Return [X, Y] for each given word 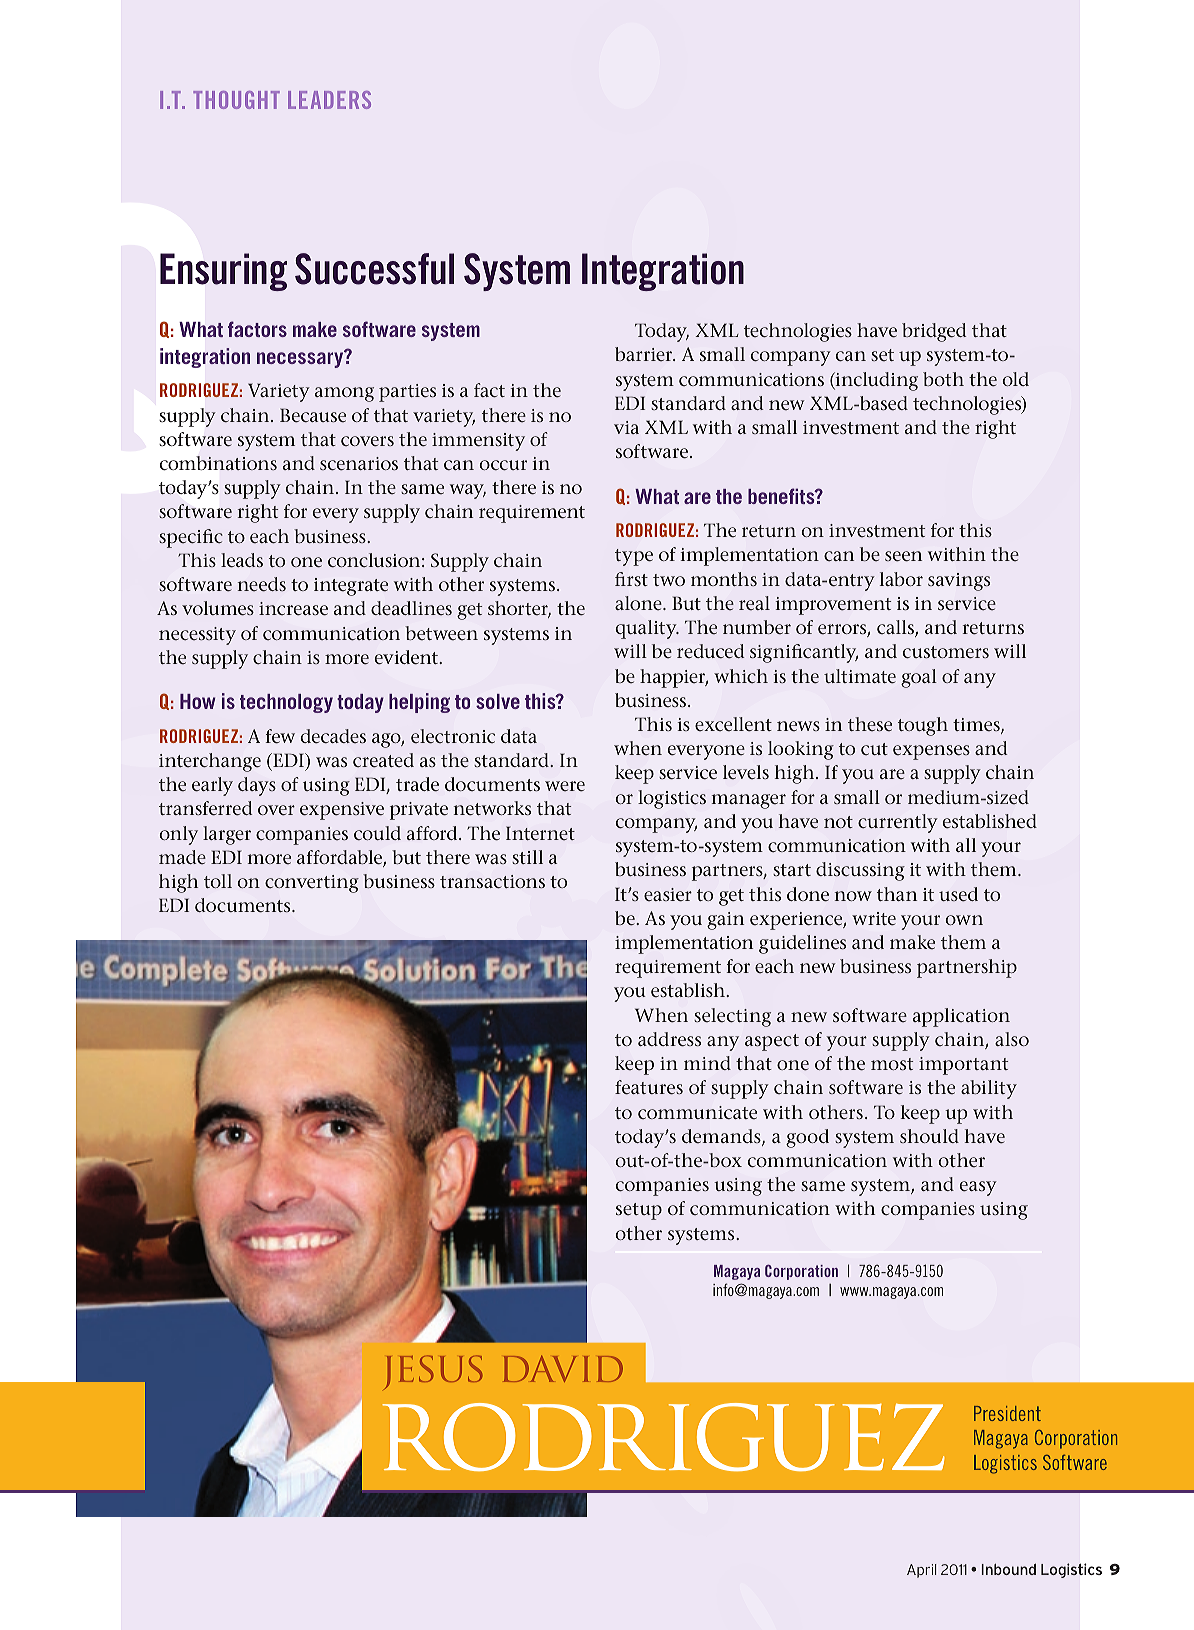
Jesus [433, 1372]
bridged [934, 332]
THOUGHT [236, 100]
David [563, 1369]
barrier [645, 354]
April [921, 1571]
